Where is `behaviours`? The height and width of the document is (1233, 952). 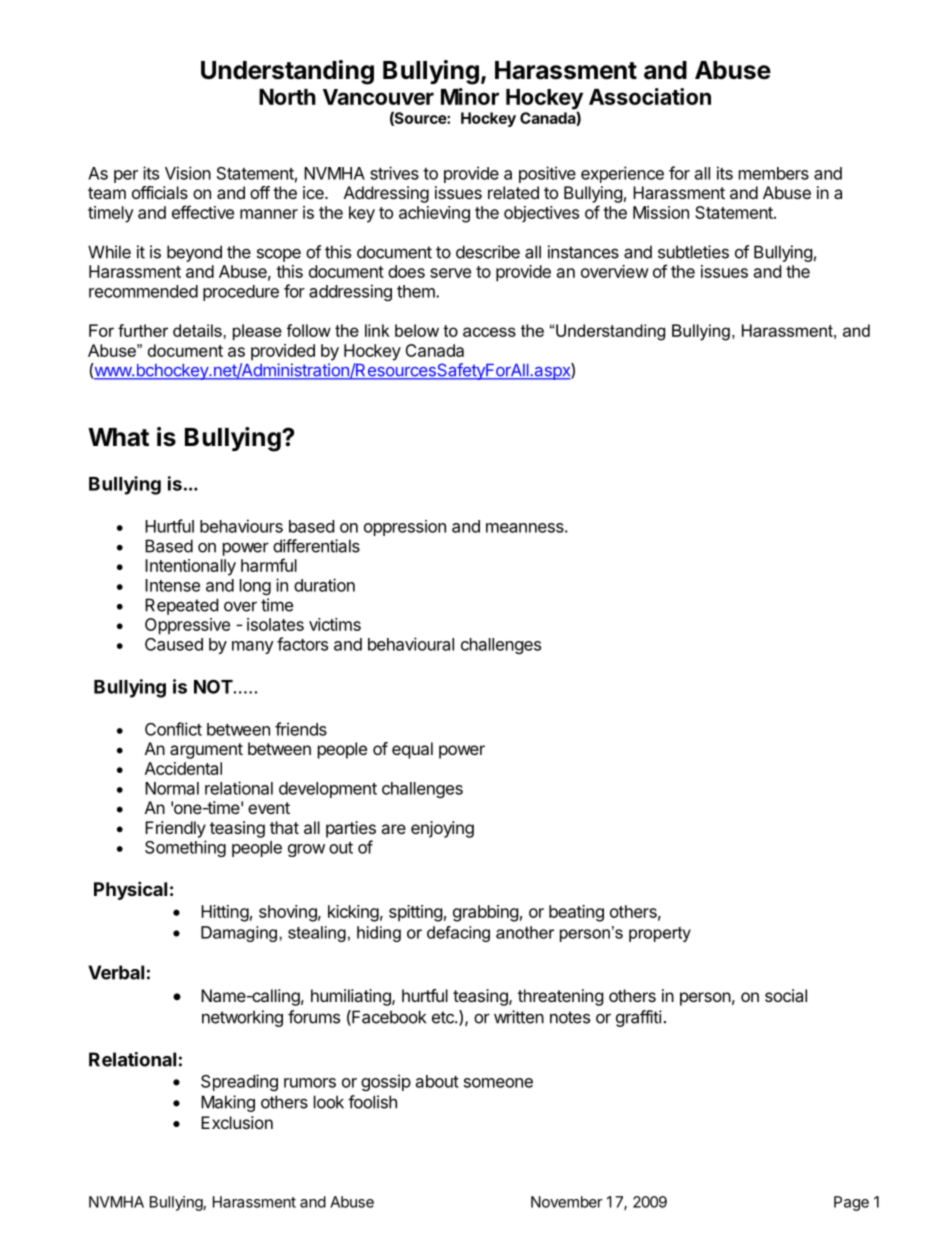 behaviours is located at coordinates (241, 526).
